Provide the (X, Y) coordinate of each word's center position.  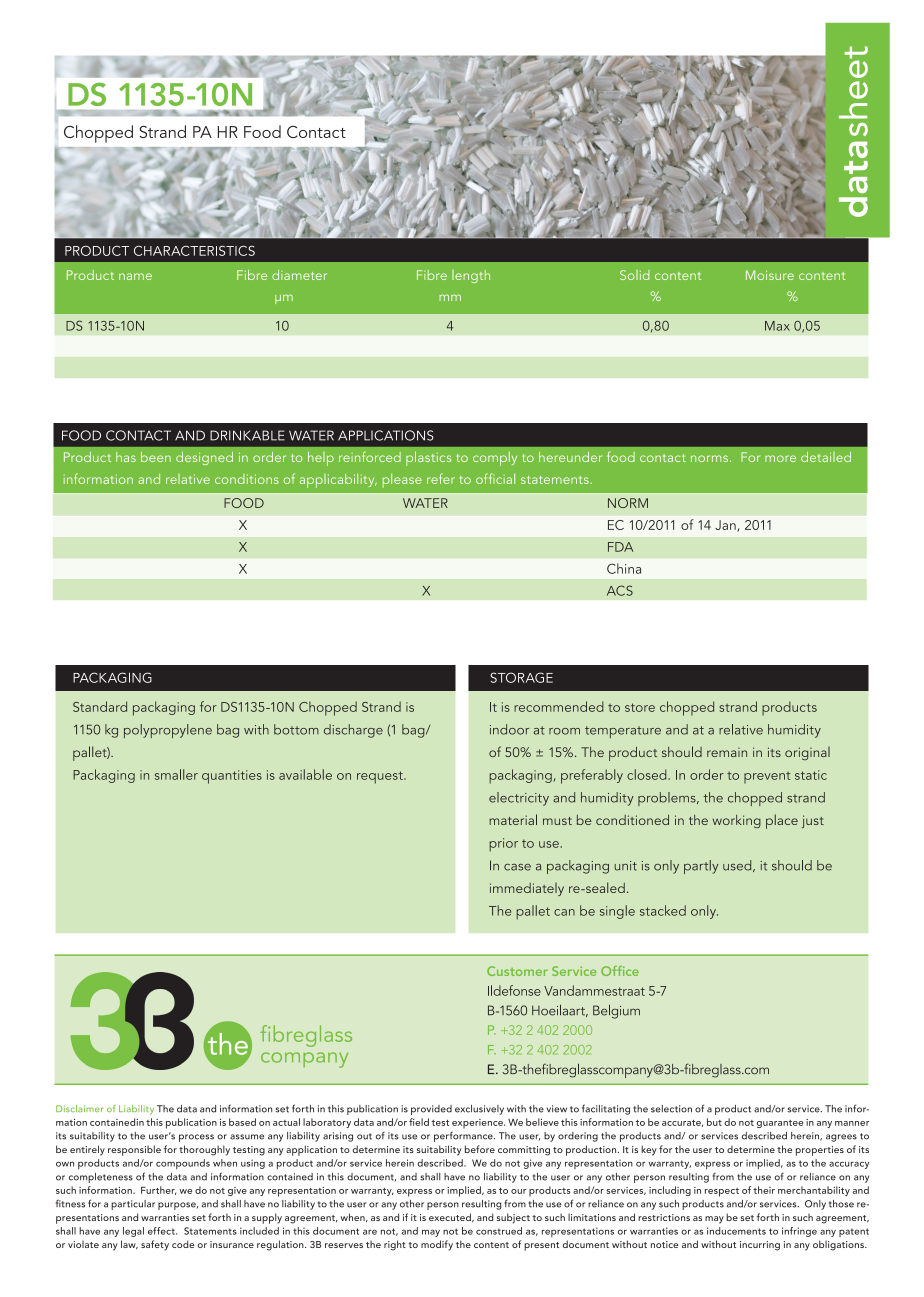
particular (133, 1205)
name (135, 276)
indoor (509, 729)
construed (499, 1231)
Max (777, 326)
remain (727, 752)
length (471, 276)
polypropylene (168, 731)
